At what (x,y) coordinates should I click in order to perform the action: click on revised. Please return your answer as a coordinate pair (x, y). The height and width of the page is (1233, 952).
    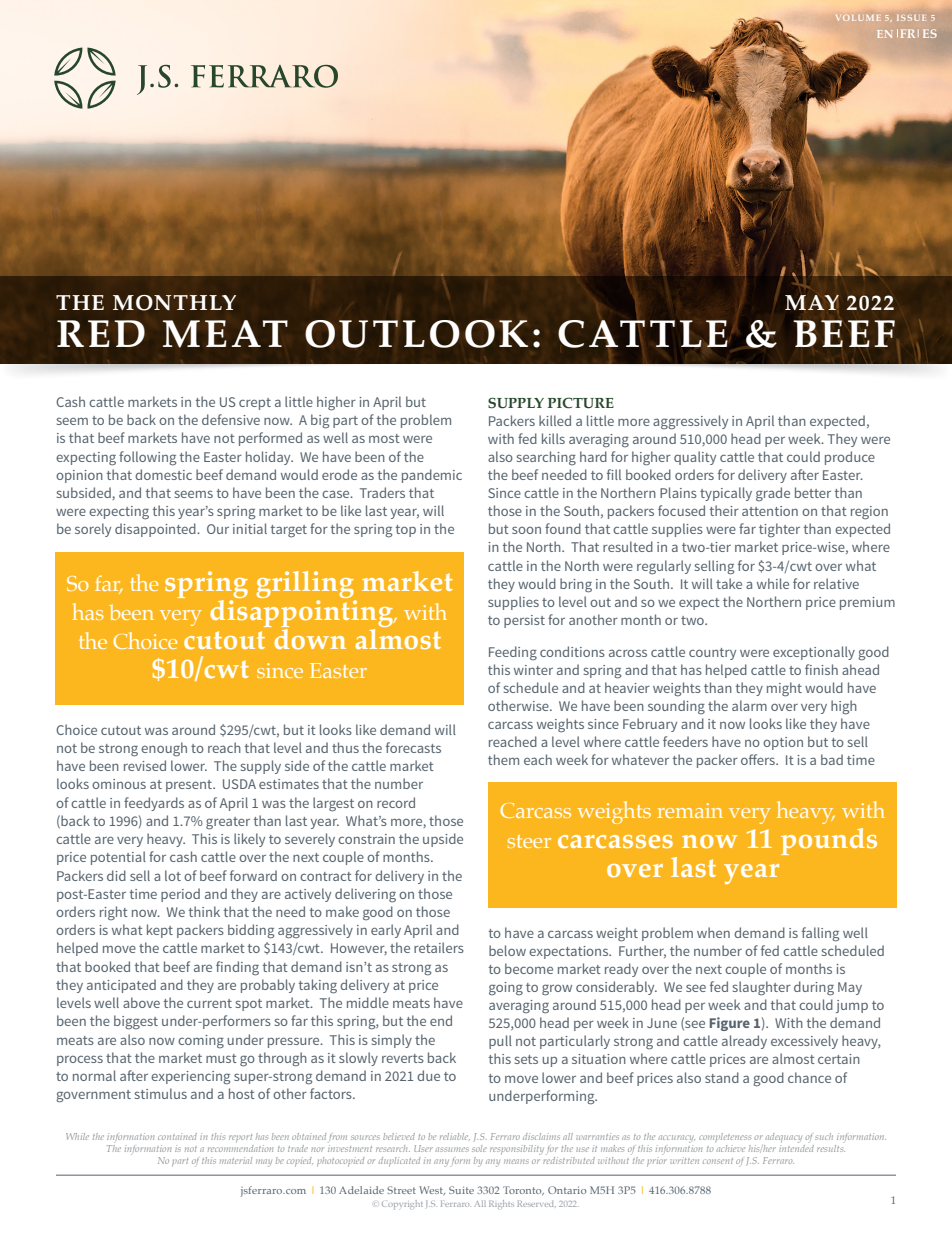
    Looking at the image, I should click on (145, 765).
